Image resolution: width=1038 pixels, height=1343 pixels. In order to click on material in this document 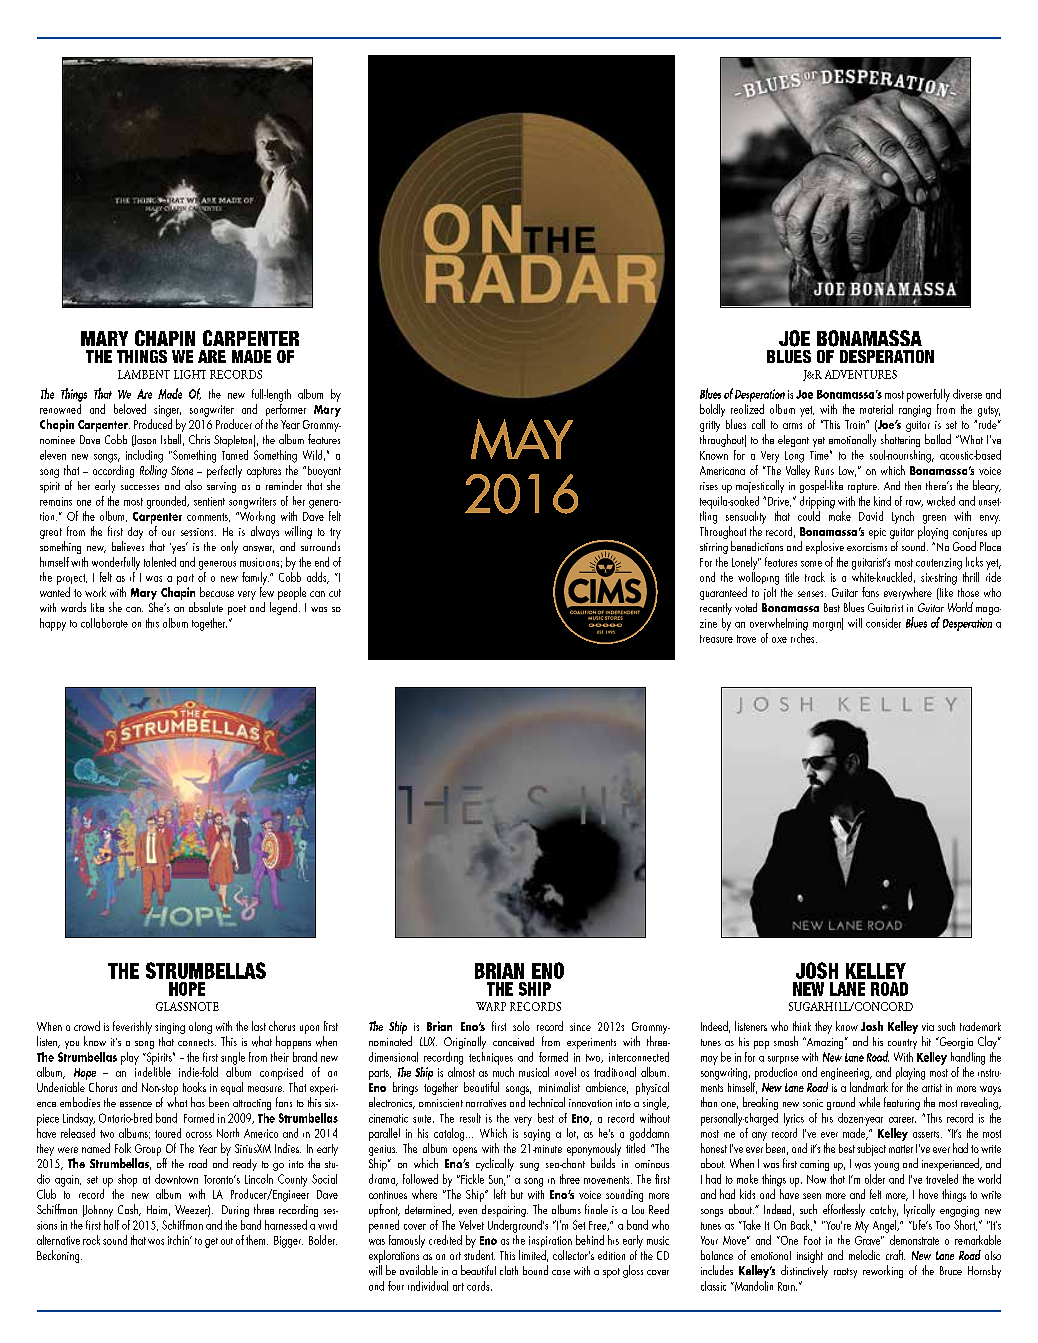, I will do `click(876, 409)`.
